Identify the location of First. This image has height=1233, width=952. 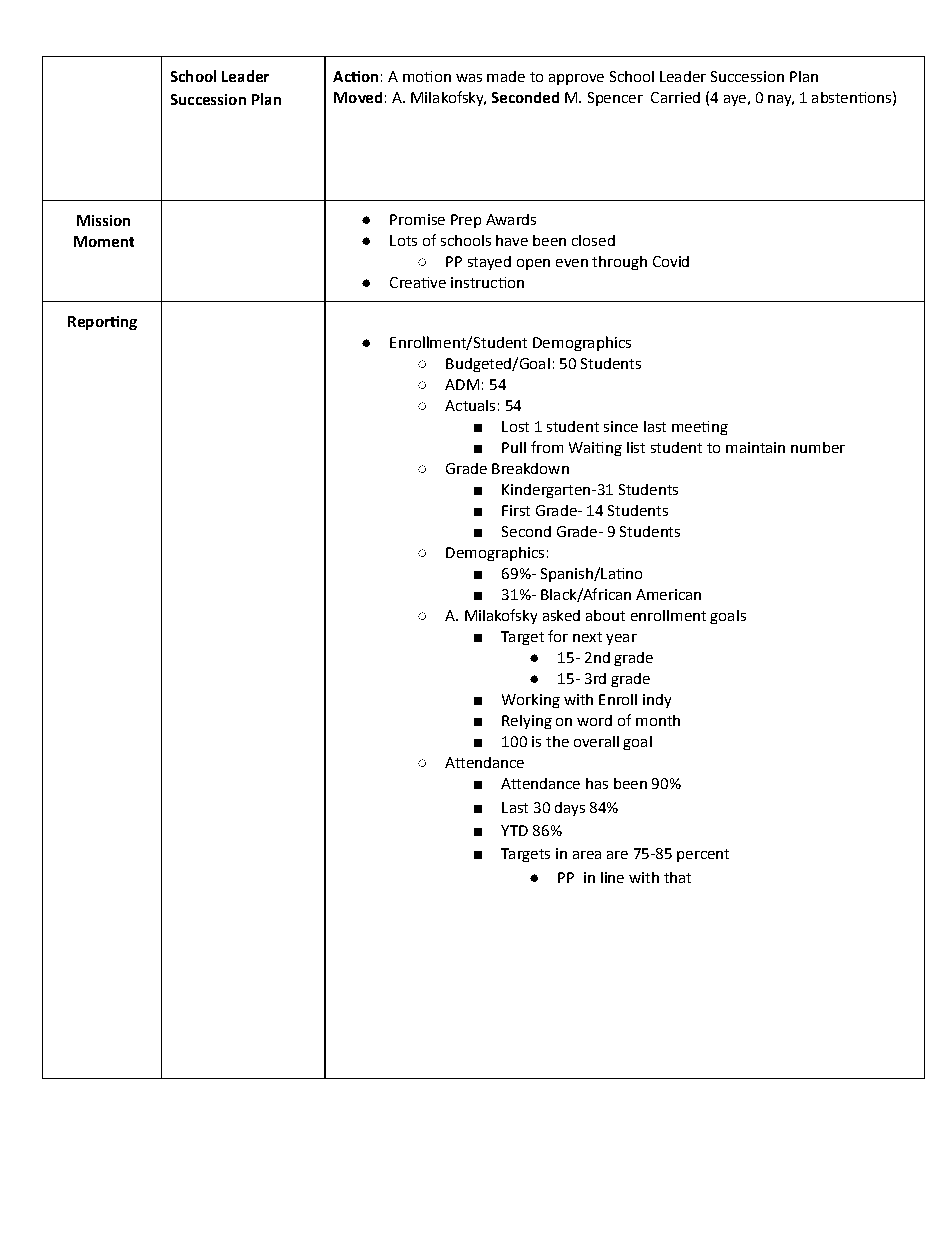
(516, 510).
